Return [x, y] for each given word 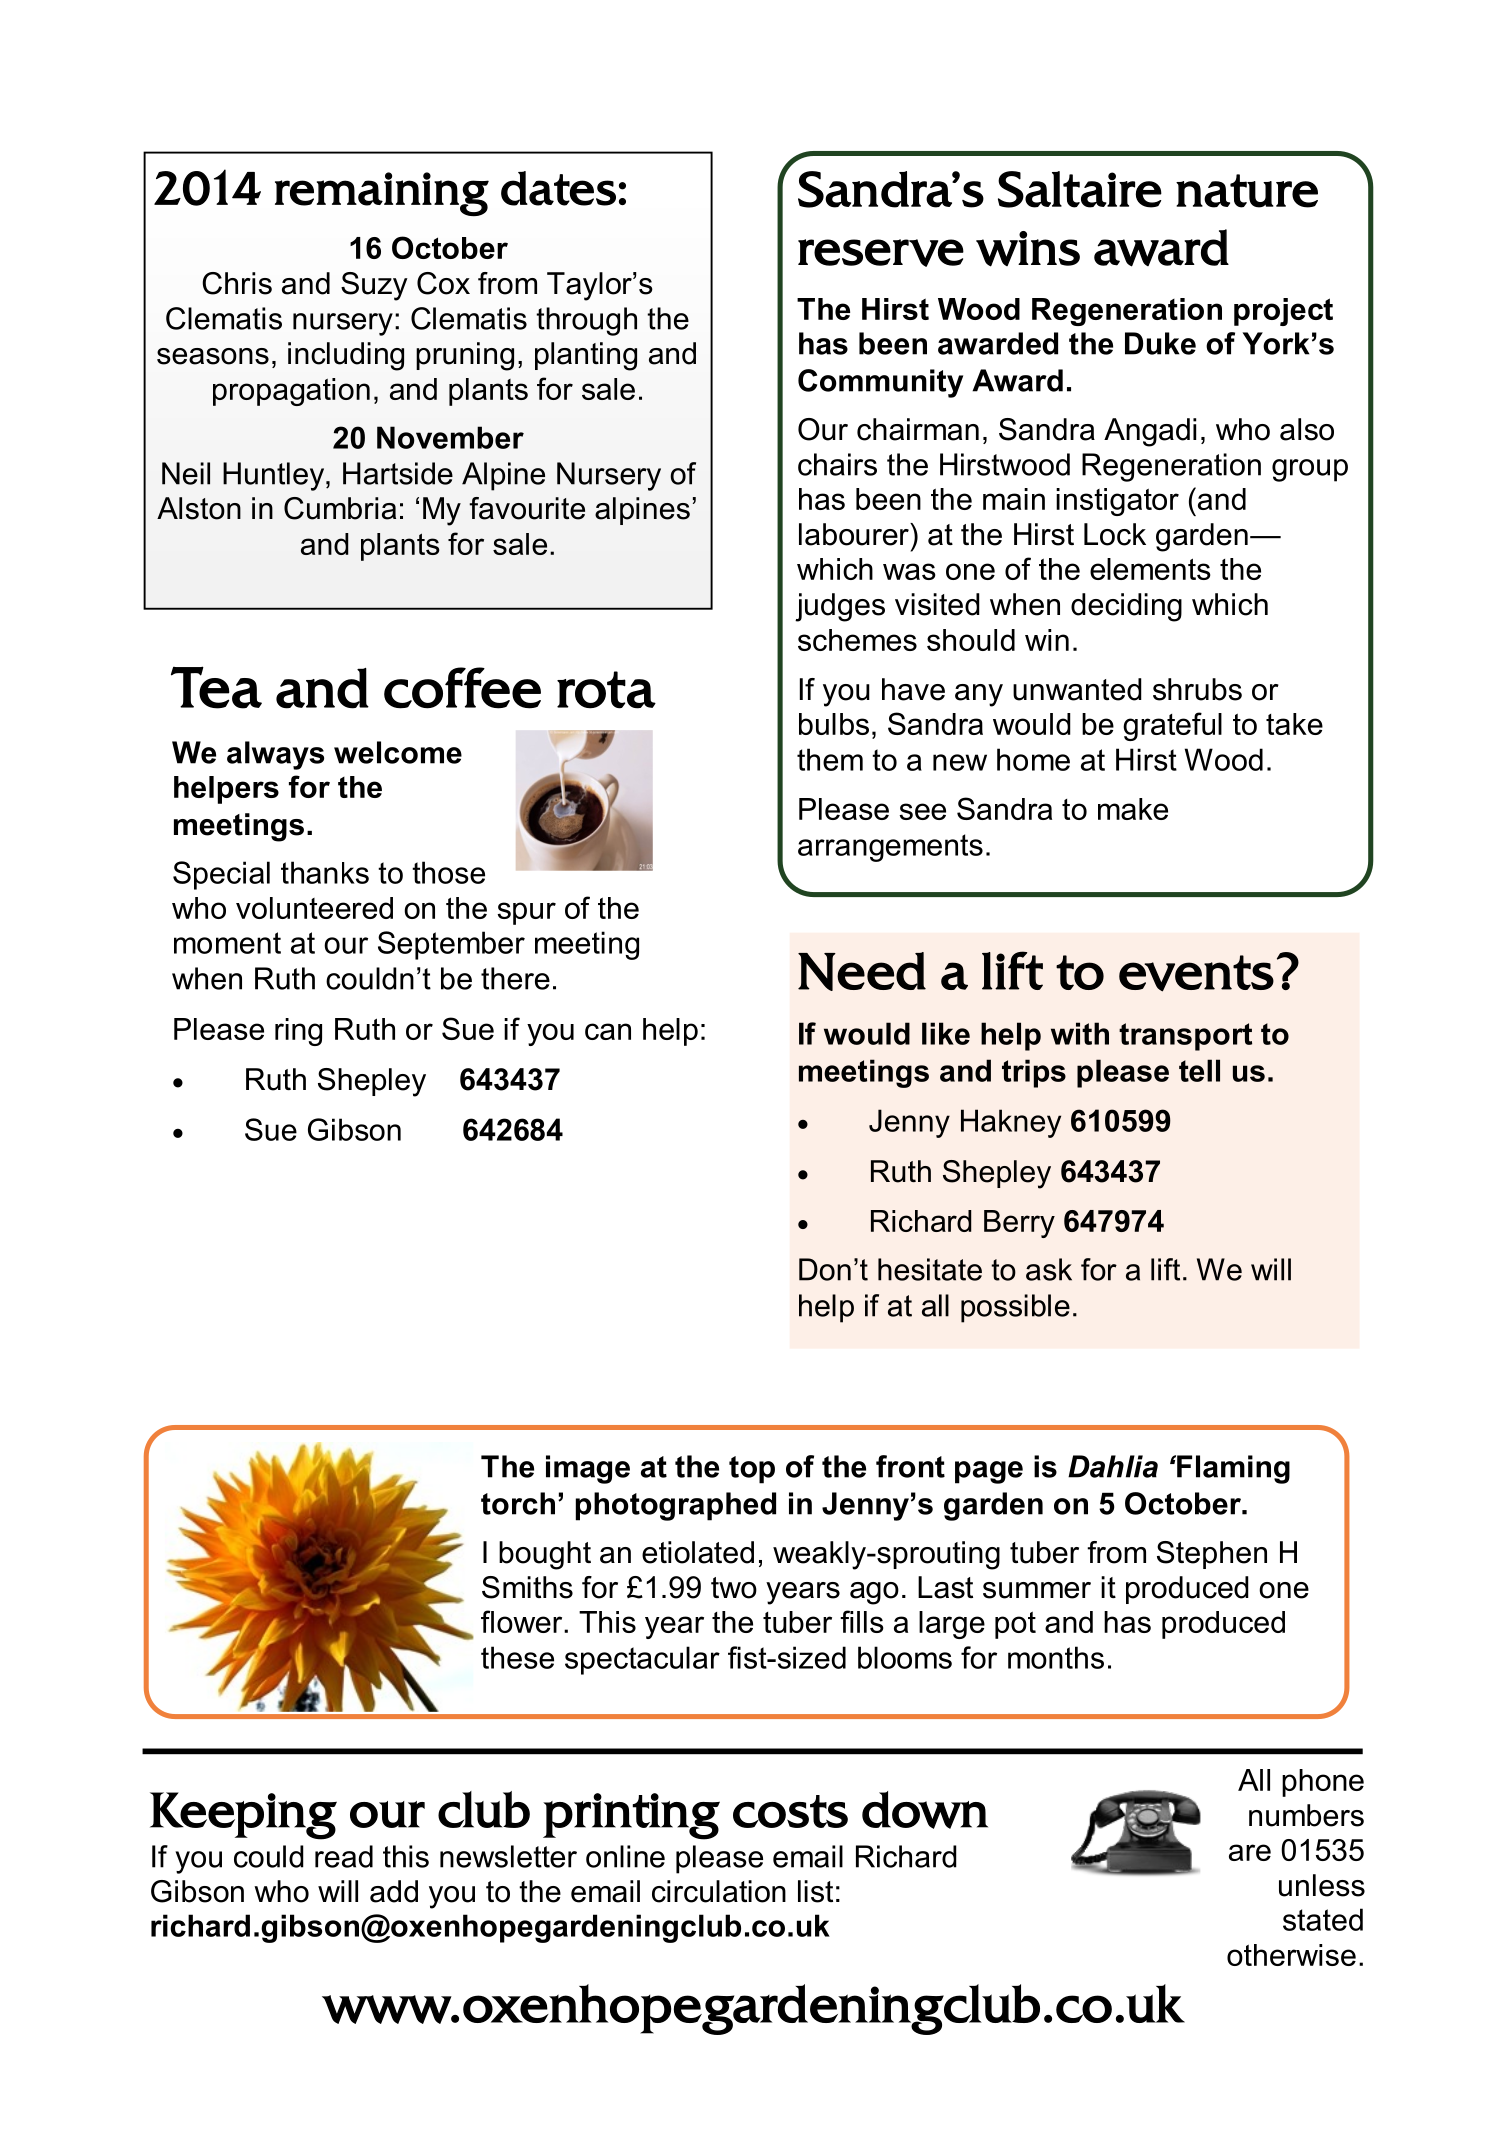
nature [1247, 191]
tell [1199, 1070]
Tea [216, 687]
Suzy [374, 286]
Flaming [1232, 1469]
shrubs [1197, 689]
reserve [881, 253]
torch [518, 1503]
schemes [857, 640]
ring [298, 1032]
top [752, 1470]
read [344, 1856]
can [608, 1031]
